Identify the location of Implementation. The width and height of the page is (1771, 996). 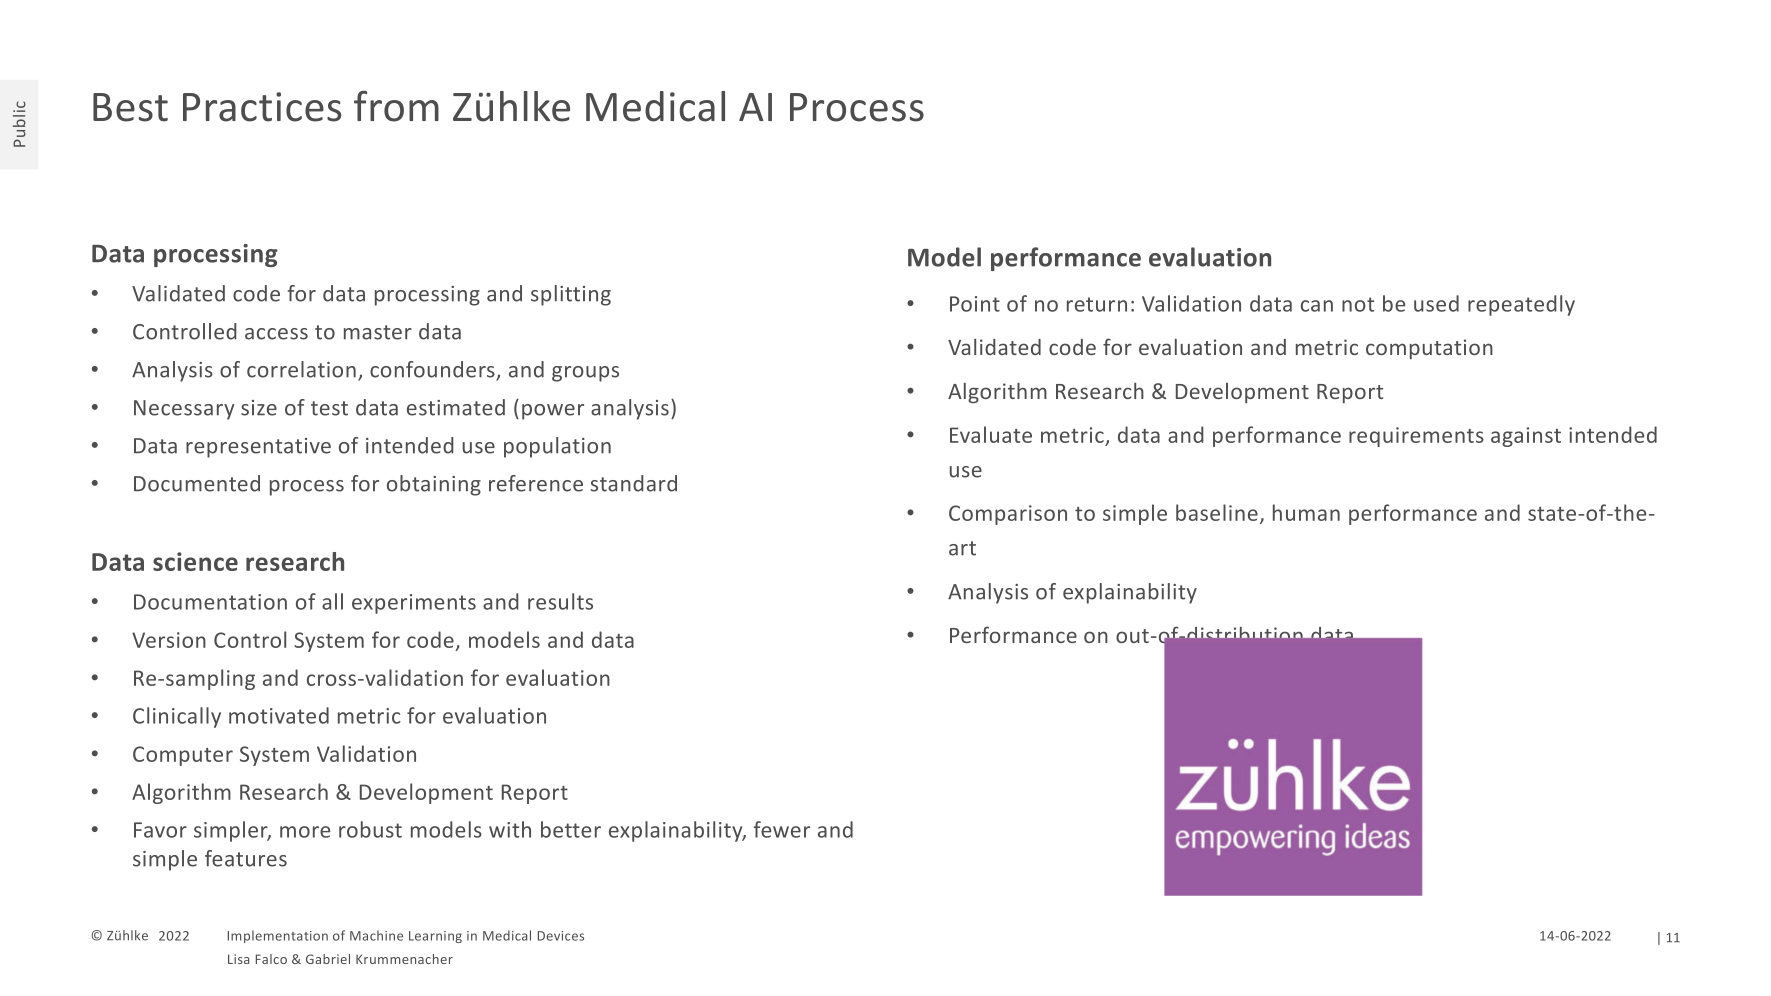
(278, 936).
